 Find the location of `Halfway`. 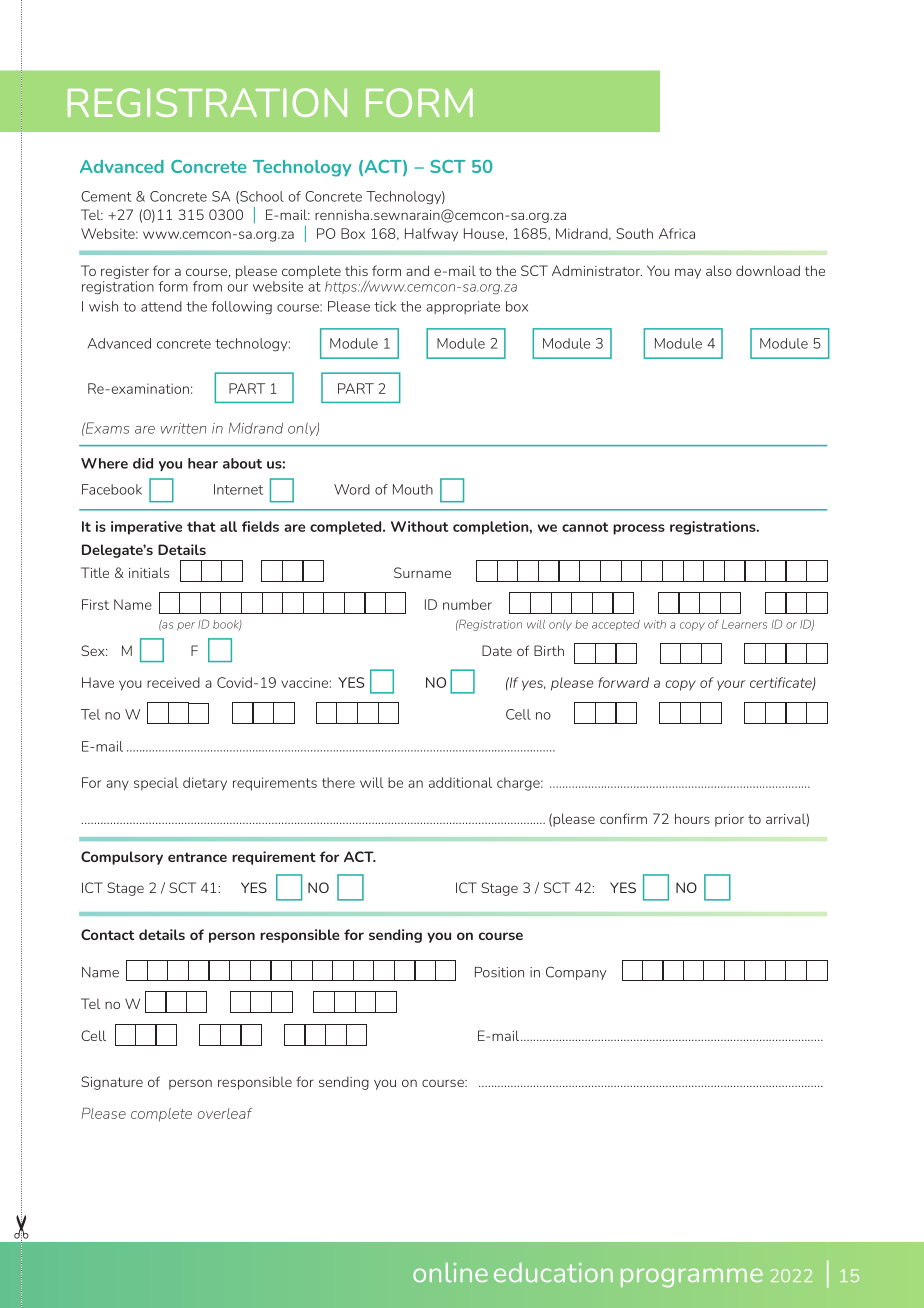

Halfway is located at coordinates (431, 235).
